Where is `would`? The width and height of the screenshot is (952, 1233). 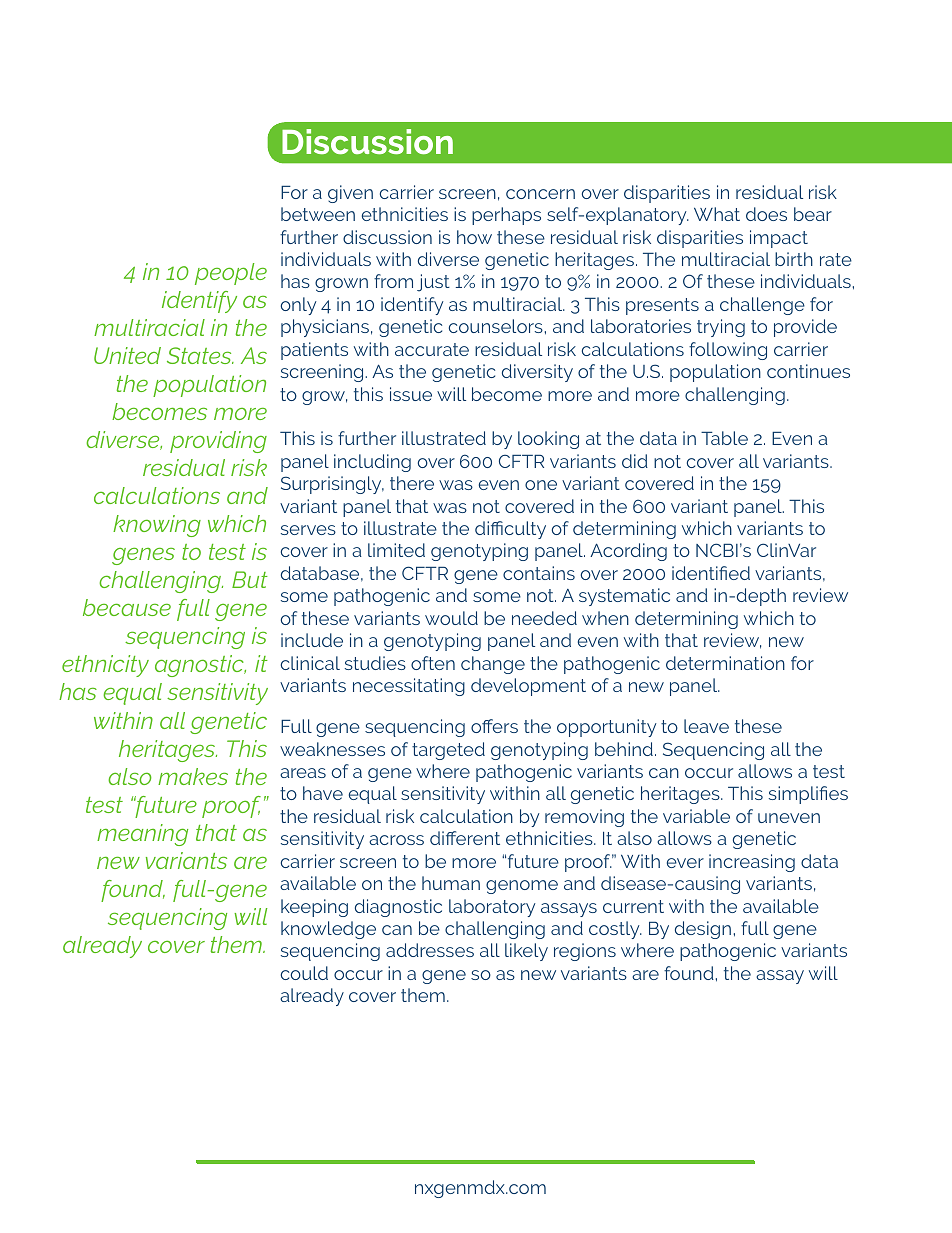
would is located at coordinates (451, 618).
